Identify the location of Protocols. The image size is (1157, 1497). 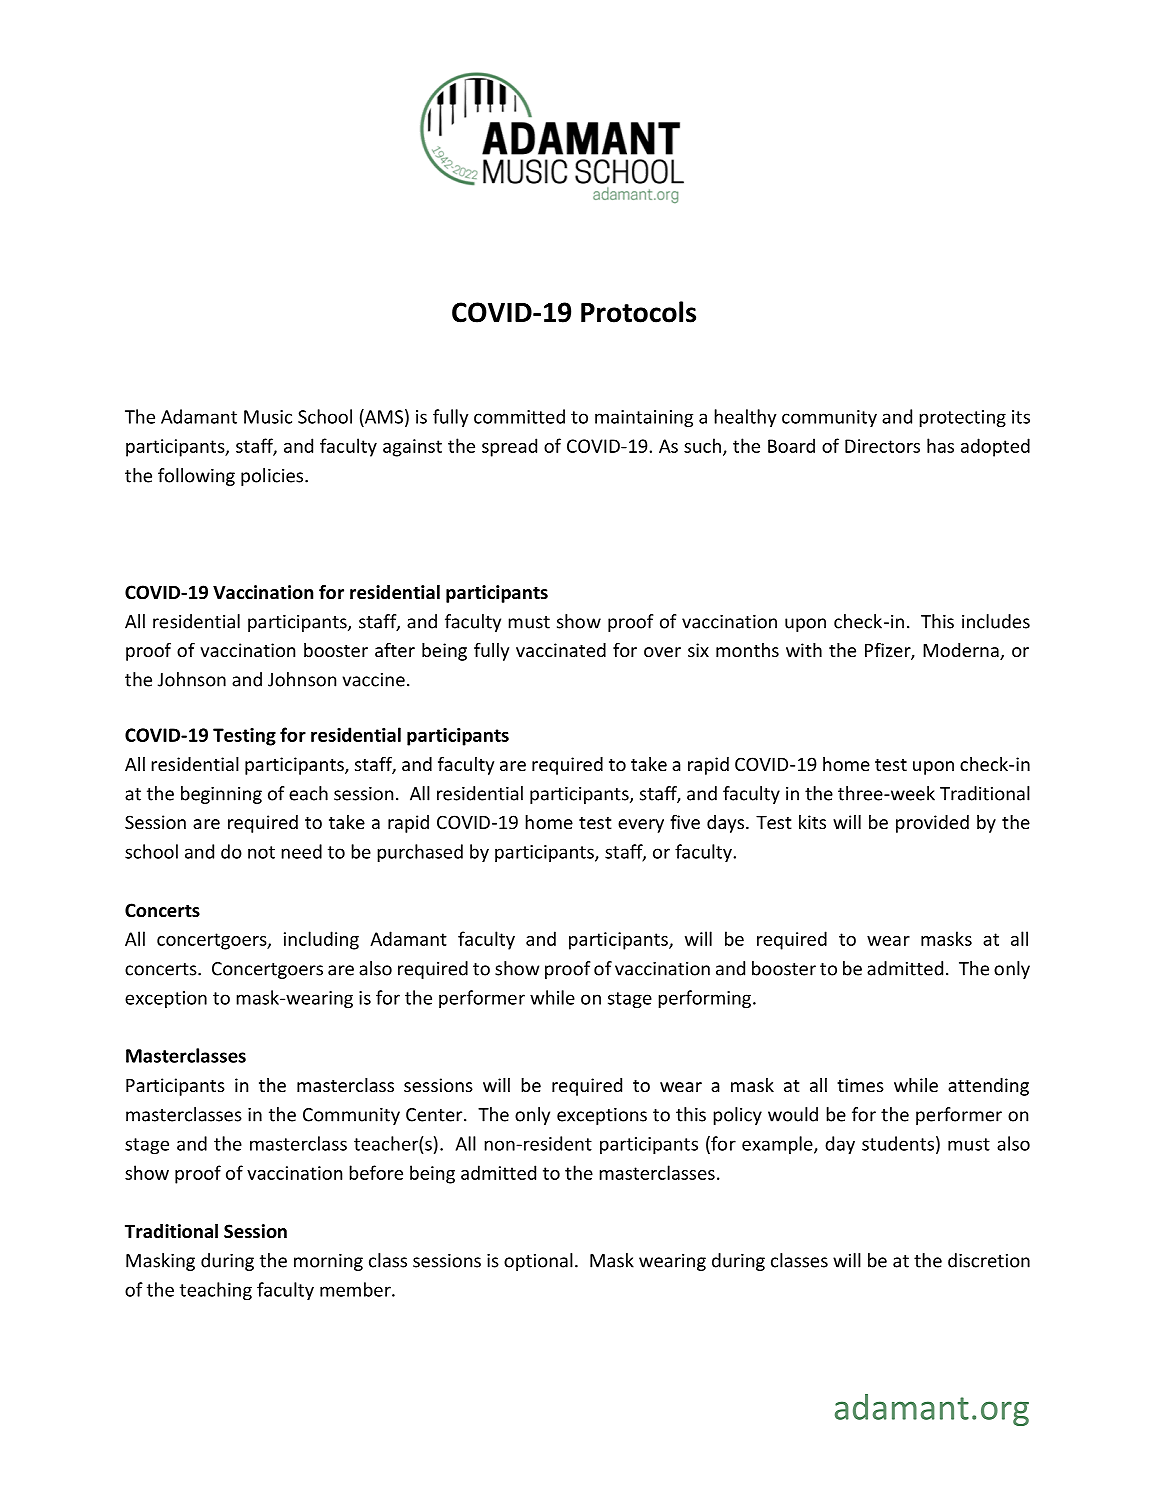
(638, 312).
